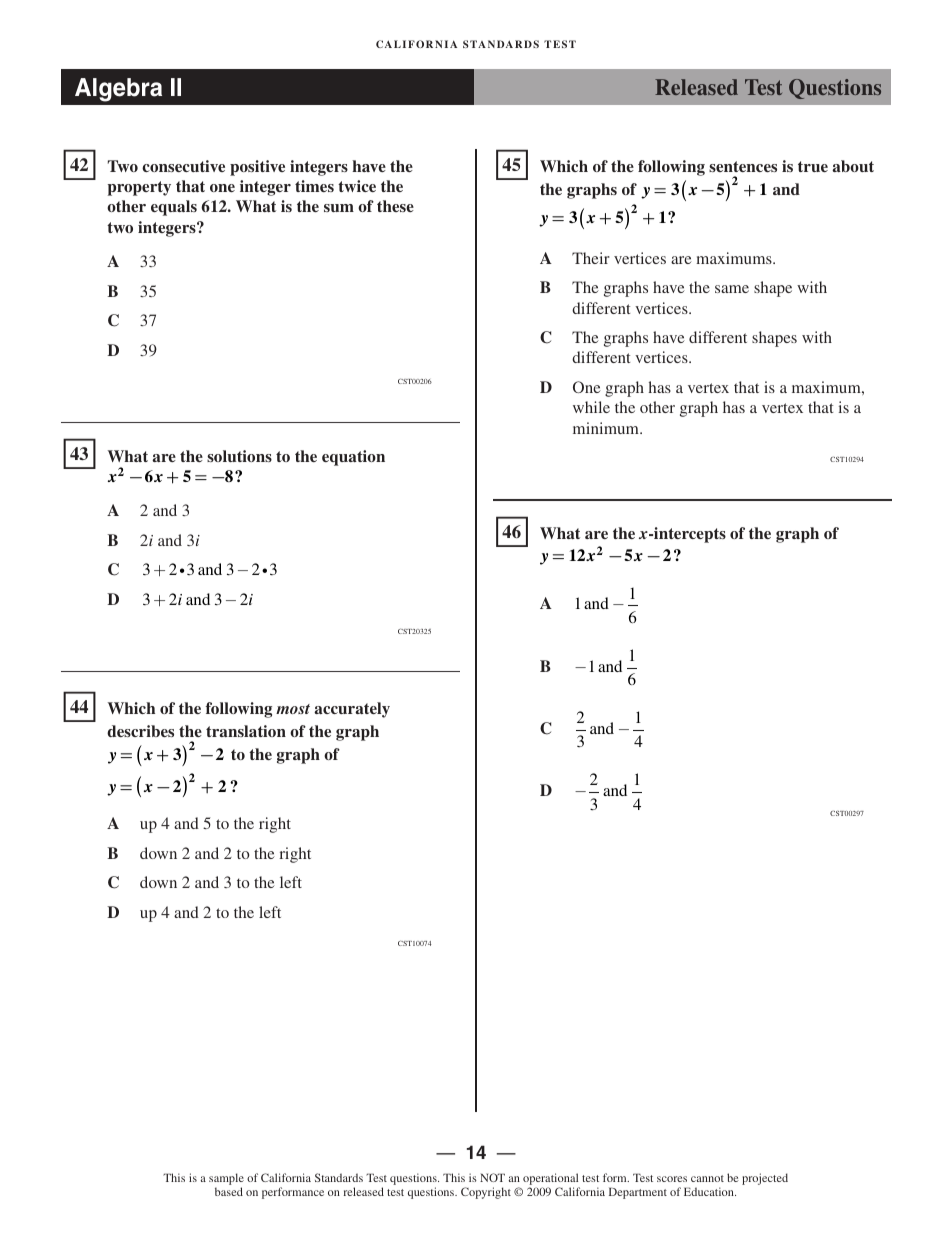 Image resolution: width=952 pixels, height=1233 pixels. Describe the element at coordinates (352, 710) in the image. I see `accurately` at that location.
